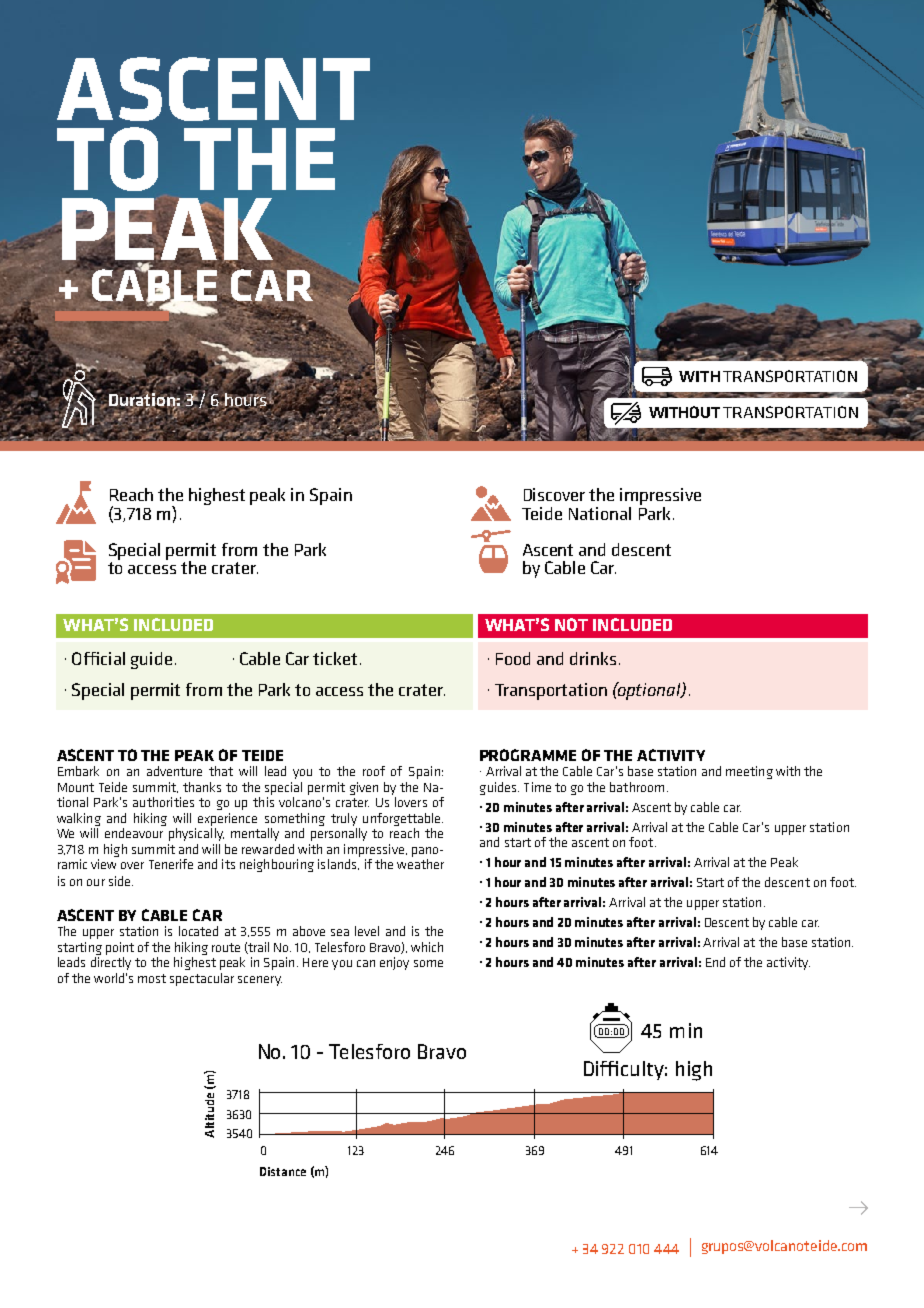  Describe the element at coordinates (134, 833) in the document. I see `endeavour` at that location.
